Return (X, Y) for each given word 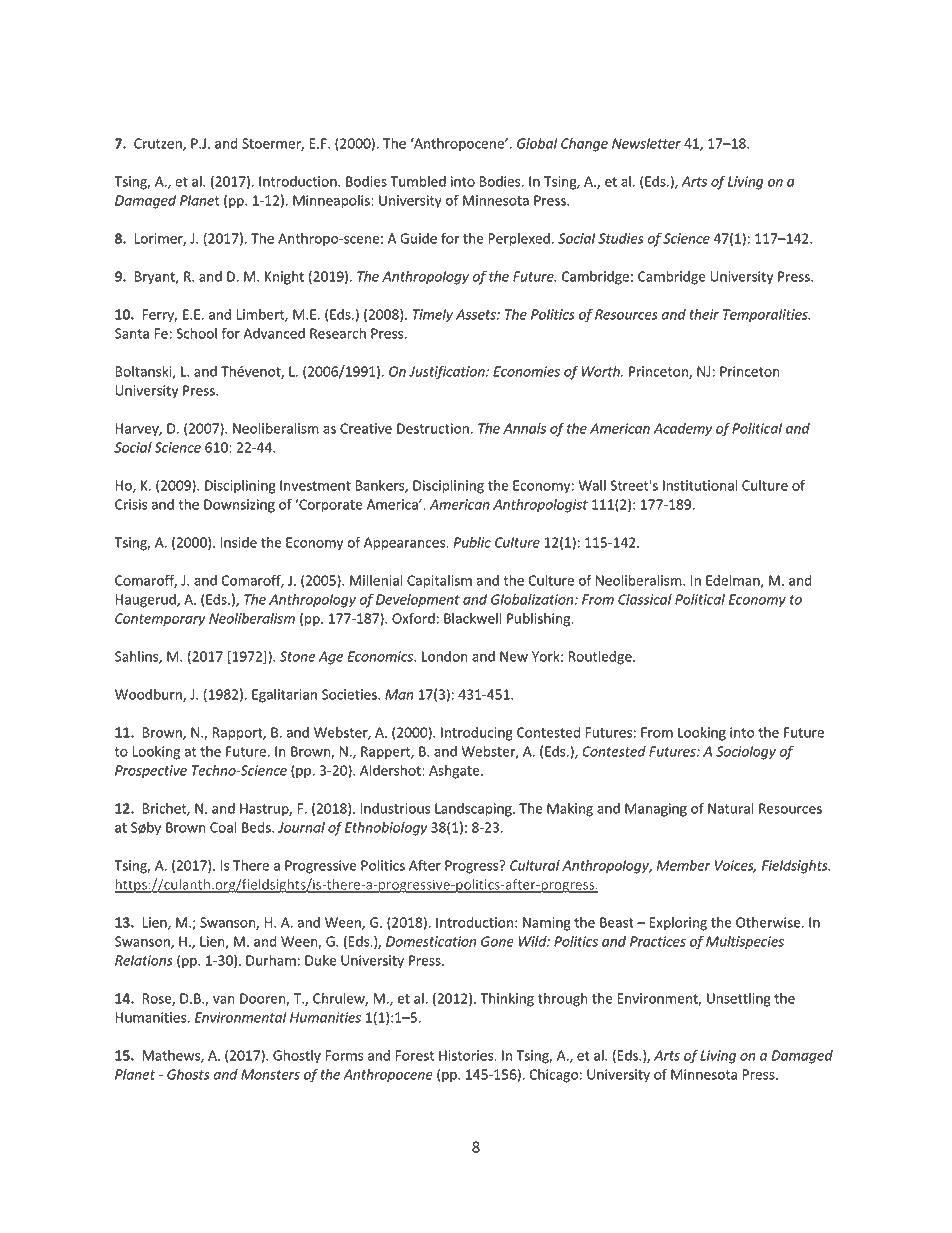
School (196, 333)
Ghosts (188, 1074)
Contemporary (160, 620)
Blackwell (472, 618)
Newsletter (646, 143)
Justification (448, 372)
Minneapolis (332, 202)
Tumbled (418, 181)
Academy (682, 430)
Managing (656, 810)
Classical (645, 599)
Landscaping (474, 810)
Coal (223, 827)
